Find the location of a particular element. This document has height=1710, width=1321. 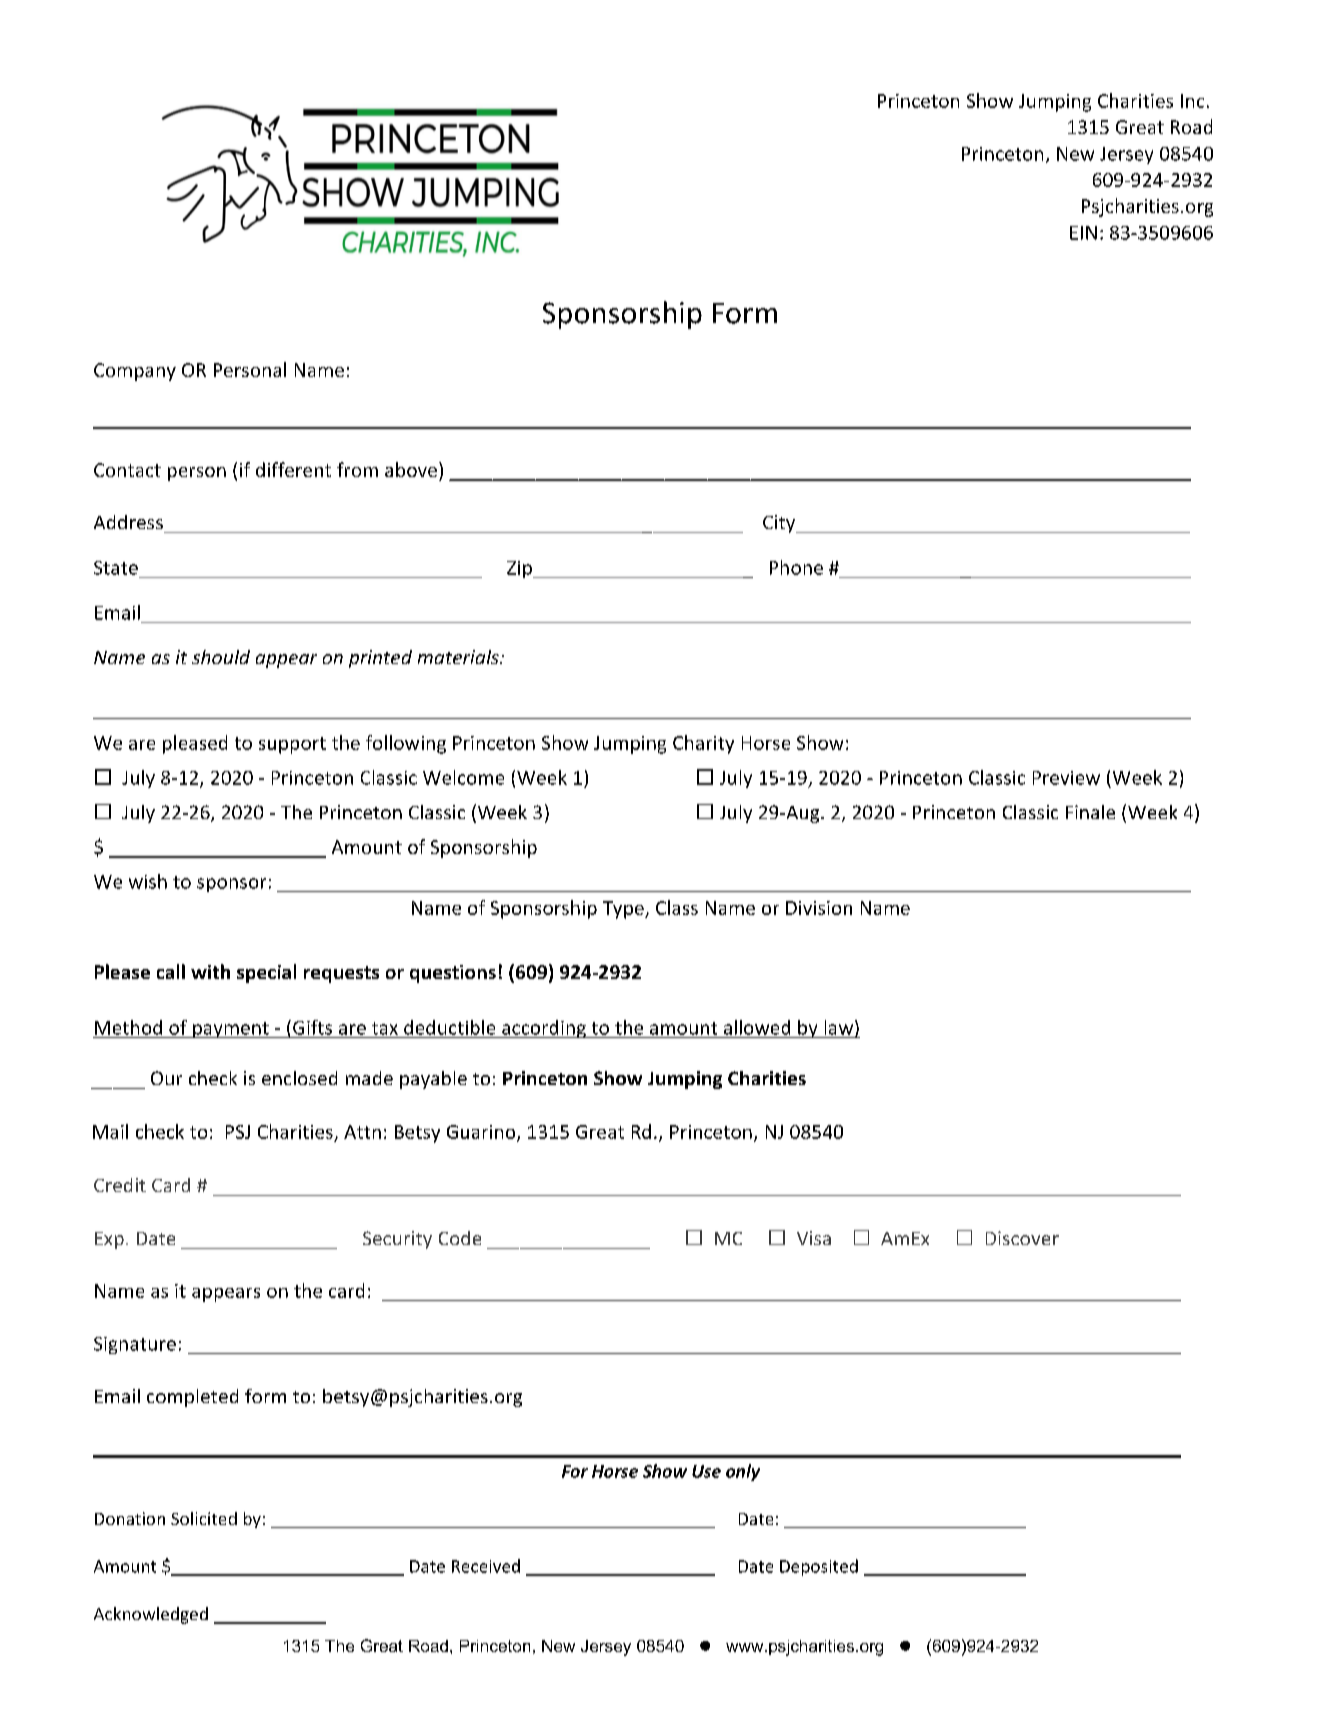

Division is located at coordinates (819, 908).
